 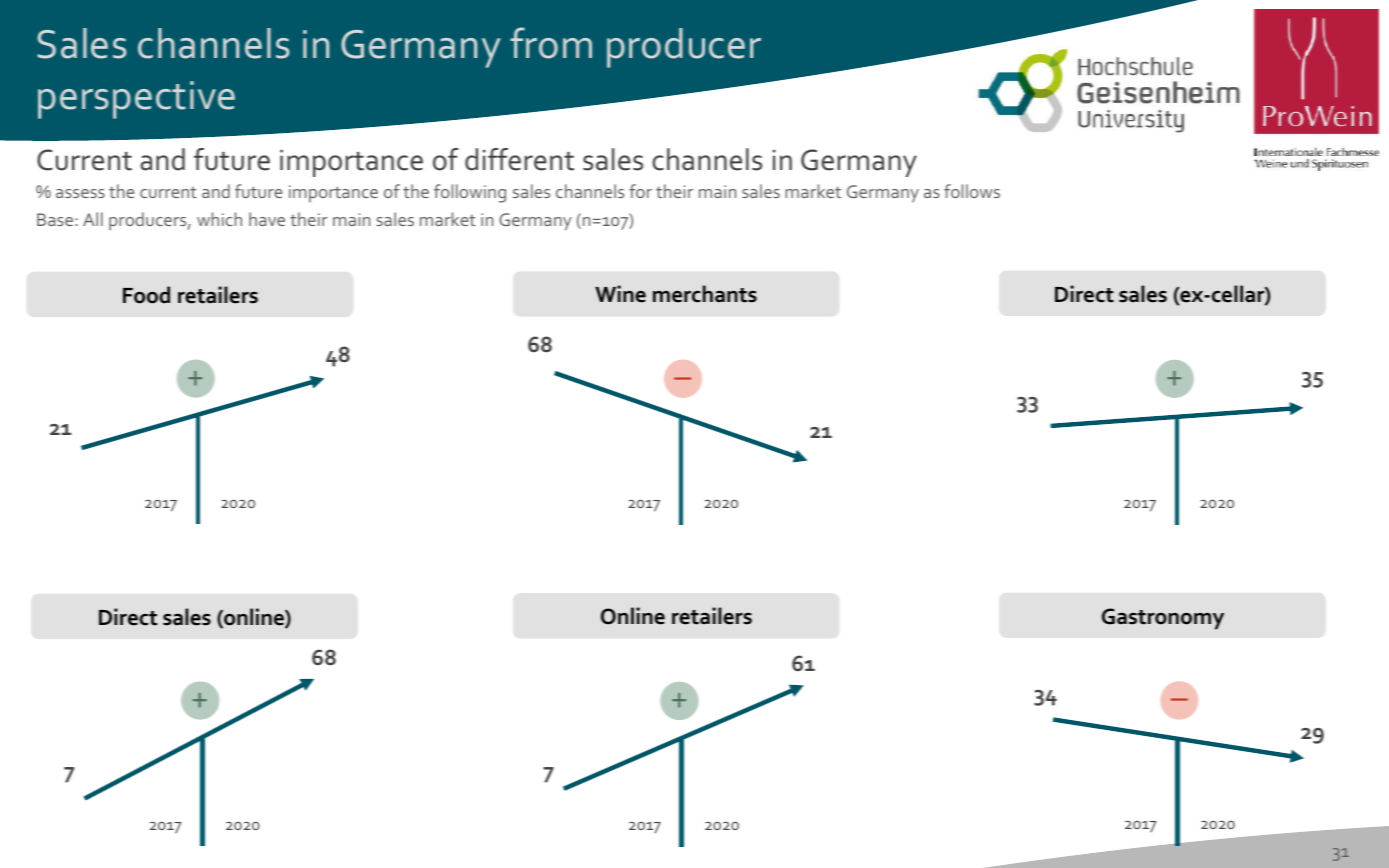 What do you see at coordinates (1163, 619) in the screenshot?
I see `Gastronomy` at bounding box center [1163, 619].
